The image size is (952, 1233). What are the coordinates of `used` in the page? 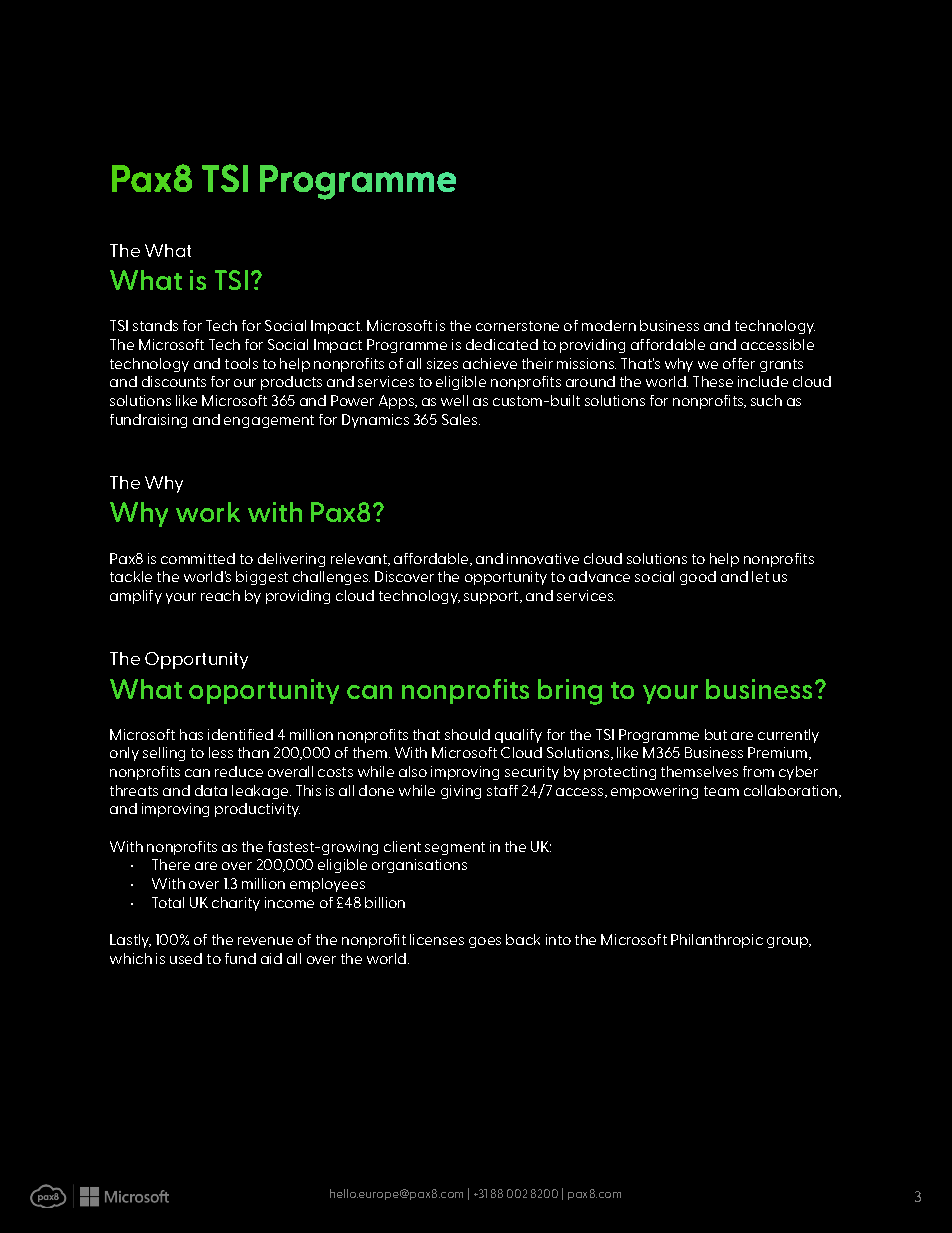 It's located at (186, 958).
